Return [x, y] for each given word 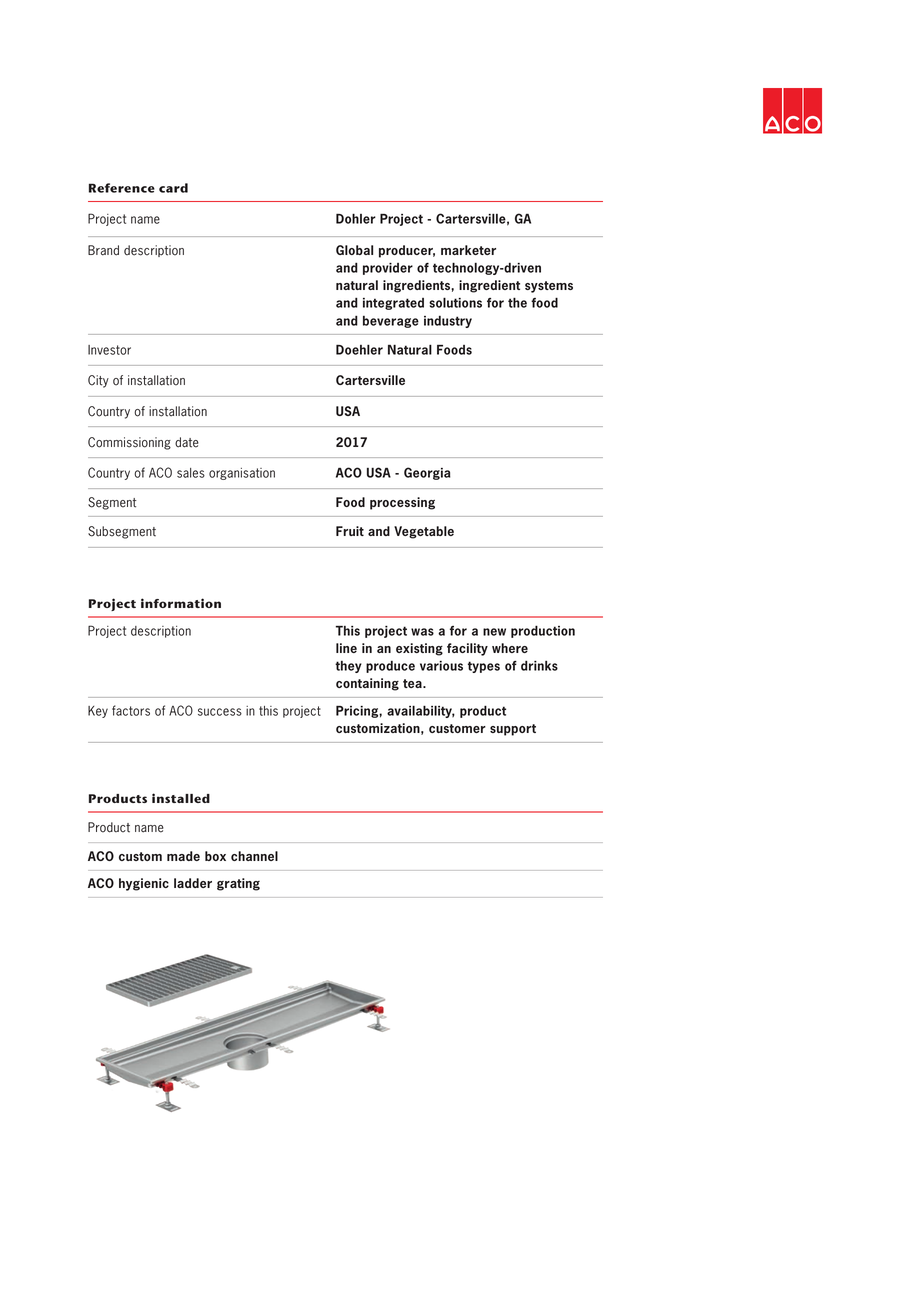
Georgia [427, 473]
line [346, 648]
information [181, 603]
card [173, 188]
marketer [468, 250]
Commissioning [129, 443]
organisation [242, 474]
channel [254, 856]
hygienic [144, 884]
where [510, 648]
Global [354, 250]
